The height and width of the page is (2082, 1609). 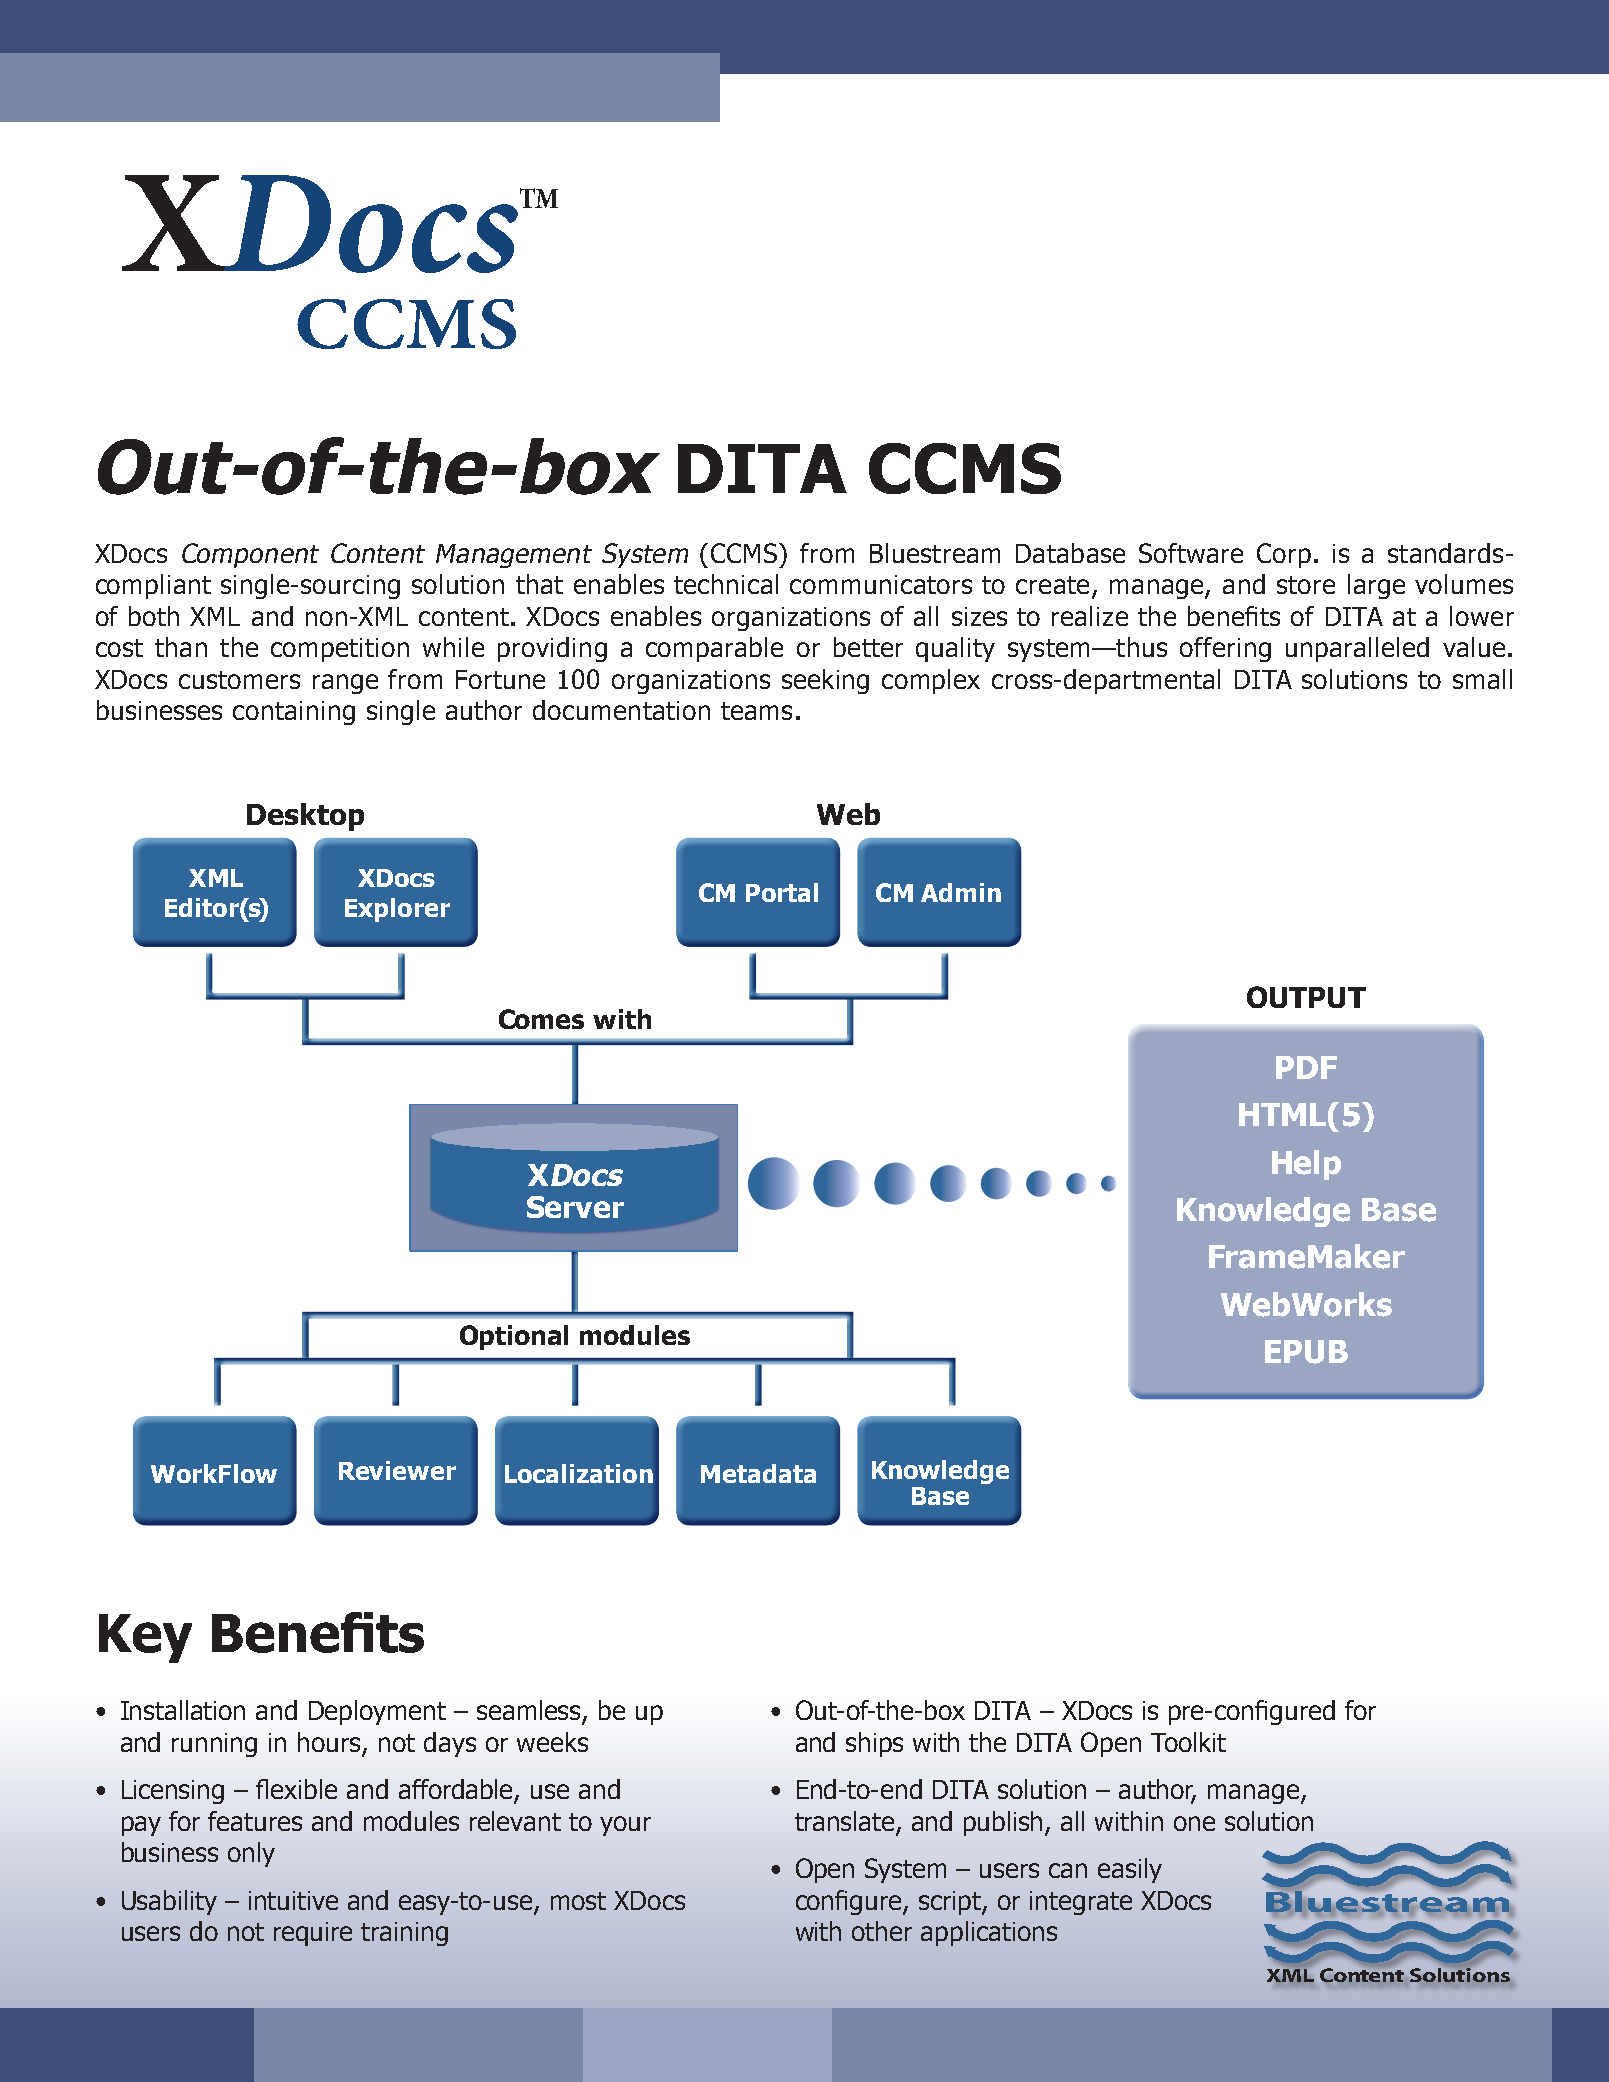 What do you see at coordinates (782, 892) in the page?
I see `Portal` at bounding box center [782, 892].
